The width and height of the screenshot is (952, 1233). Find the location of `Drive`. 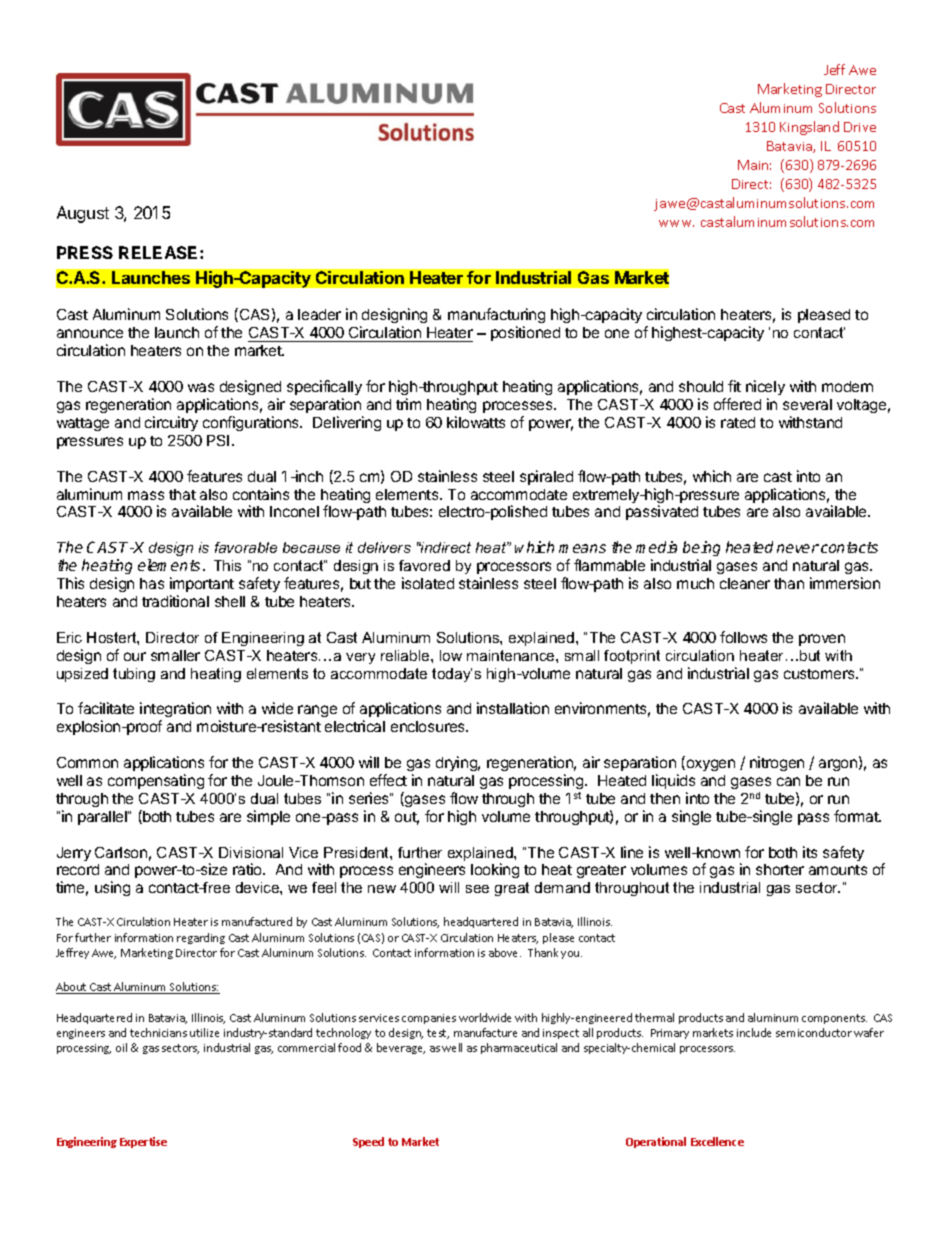

Drive is located at coordinates (860, 127).
